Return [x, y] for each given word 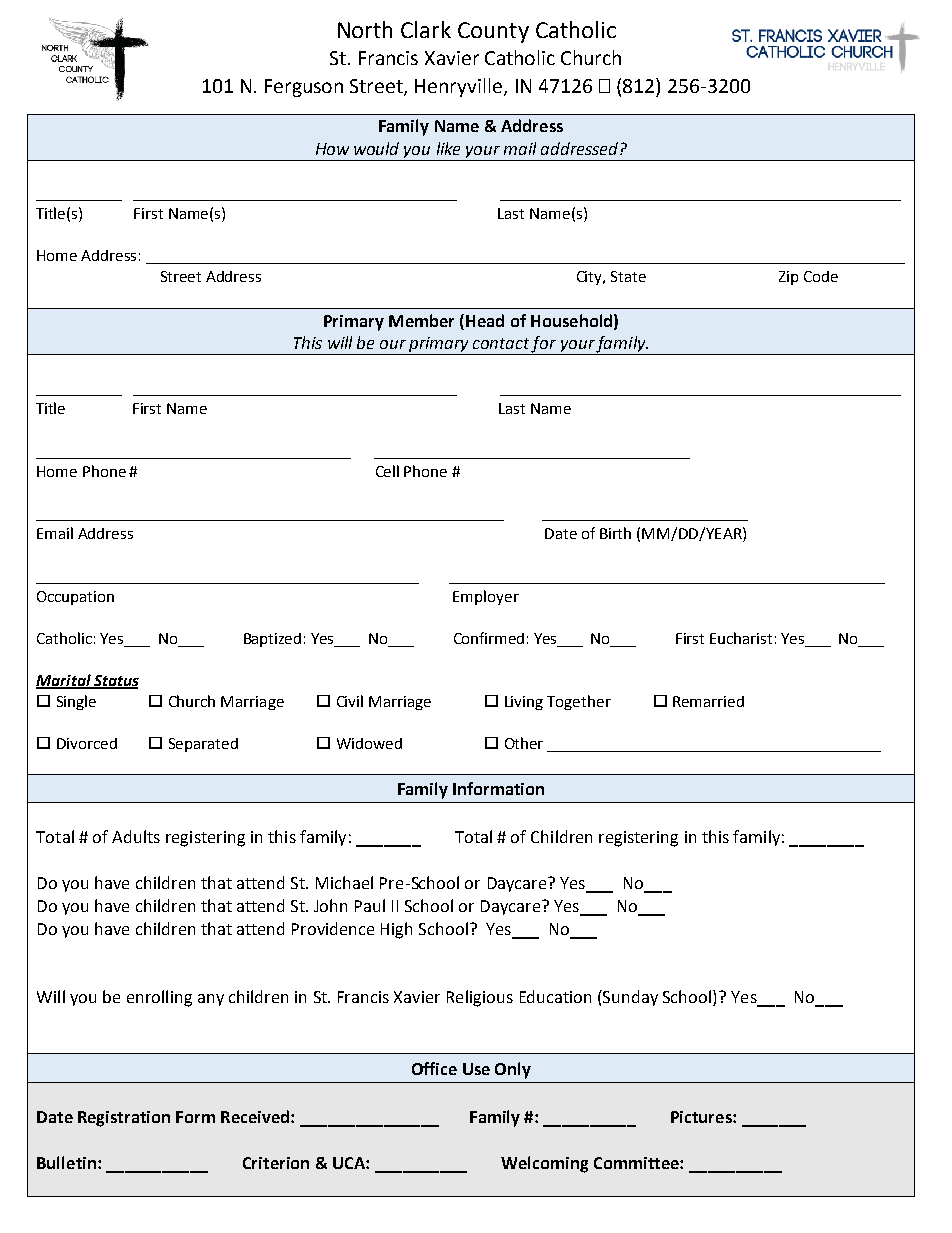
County [493, 32]
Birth [615, 533]
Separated [203, 745]
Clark [426, 29]
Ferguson [304, 88]
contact [502, 345]
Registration [124, 1119]
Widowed [369, 743]
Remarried [708, 701]
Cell [387, 471]
